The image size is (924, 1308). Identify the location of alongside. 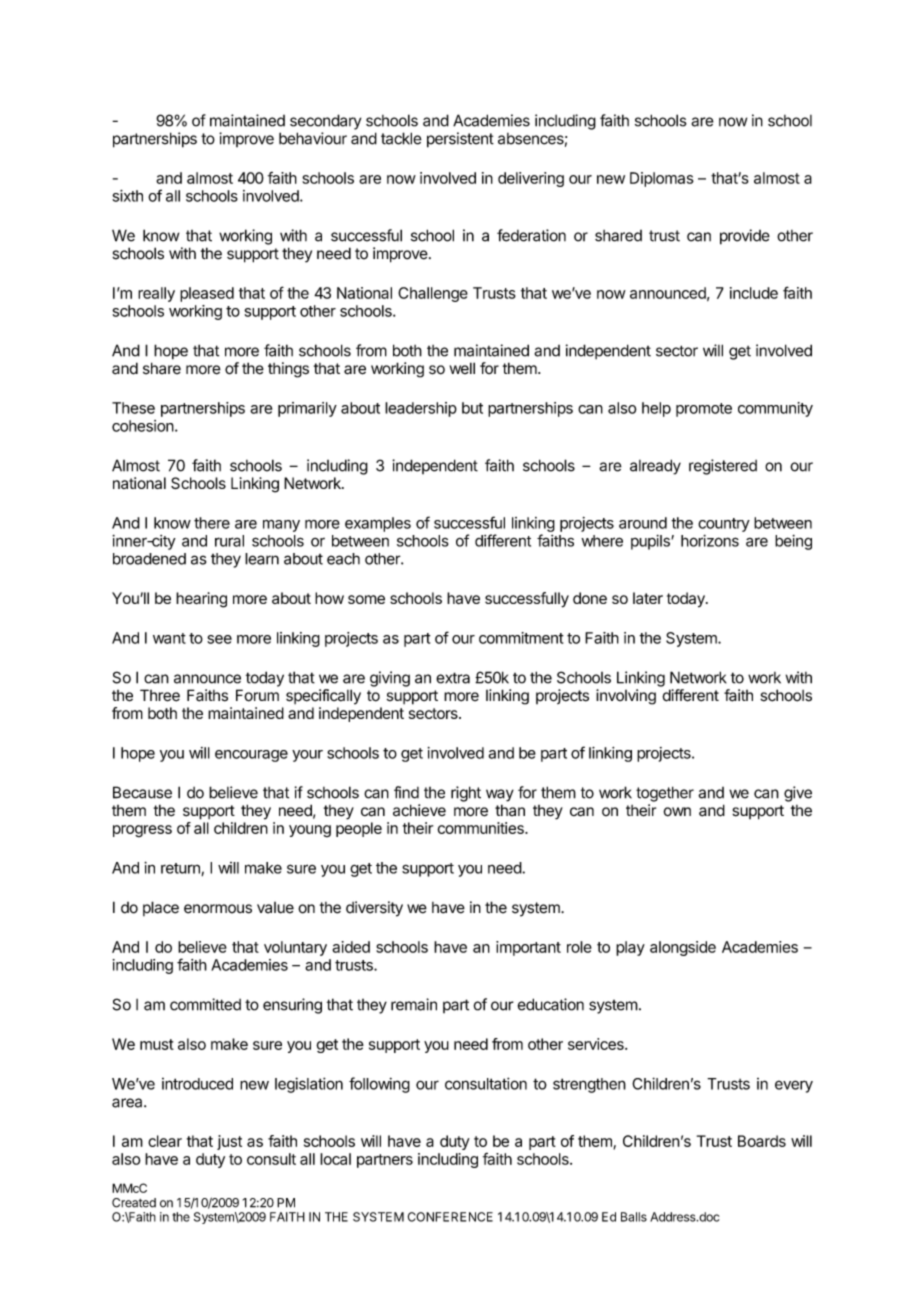
(683, 948).
